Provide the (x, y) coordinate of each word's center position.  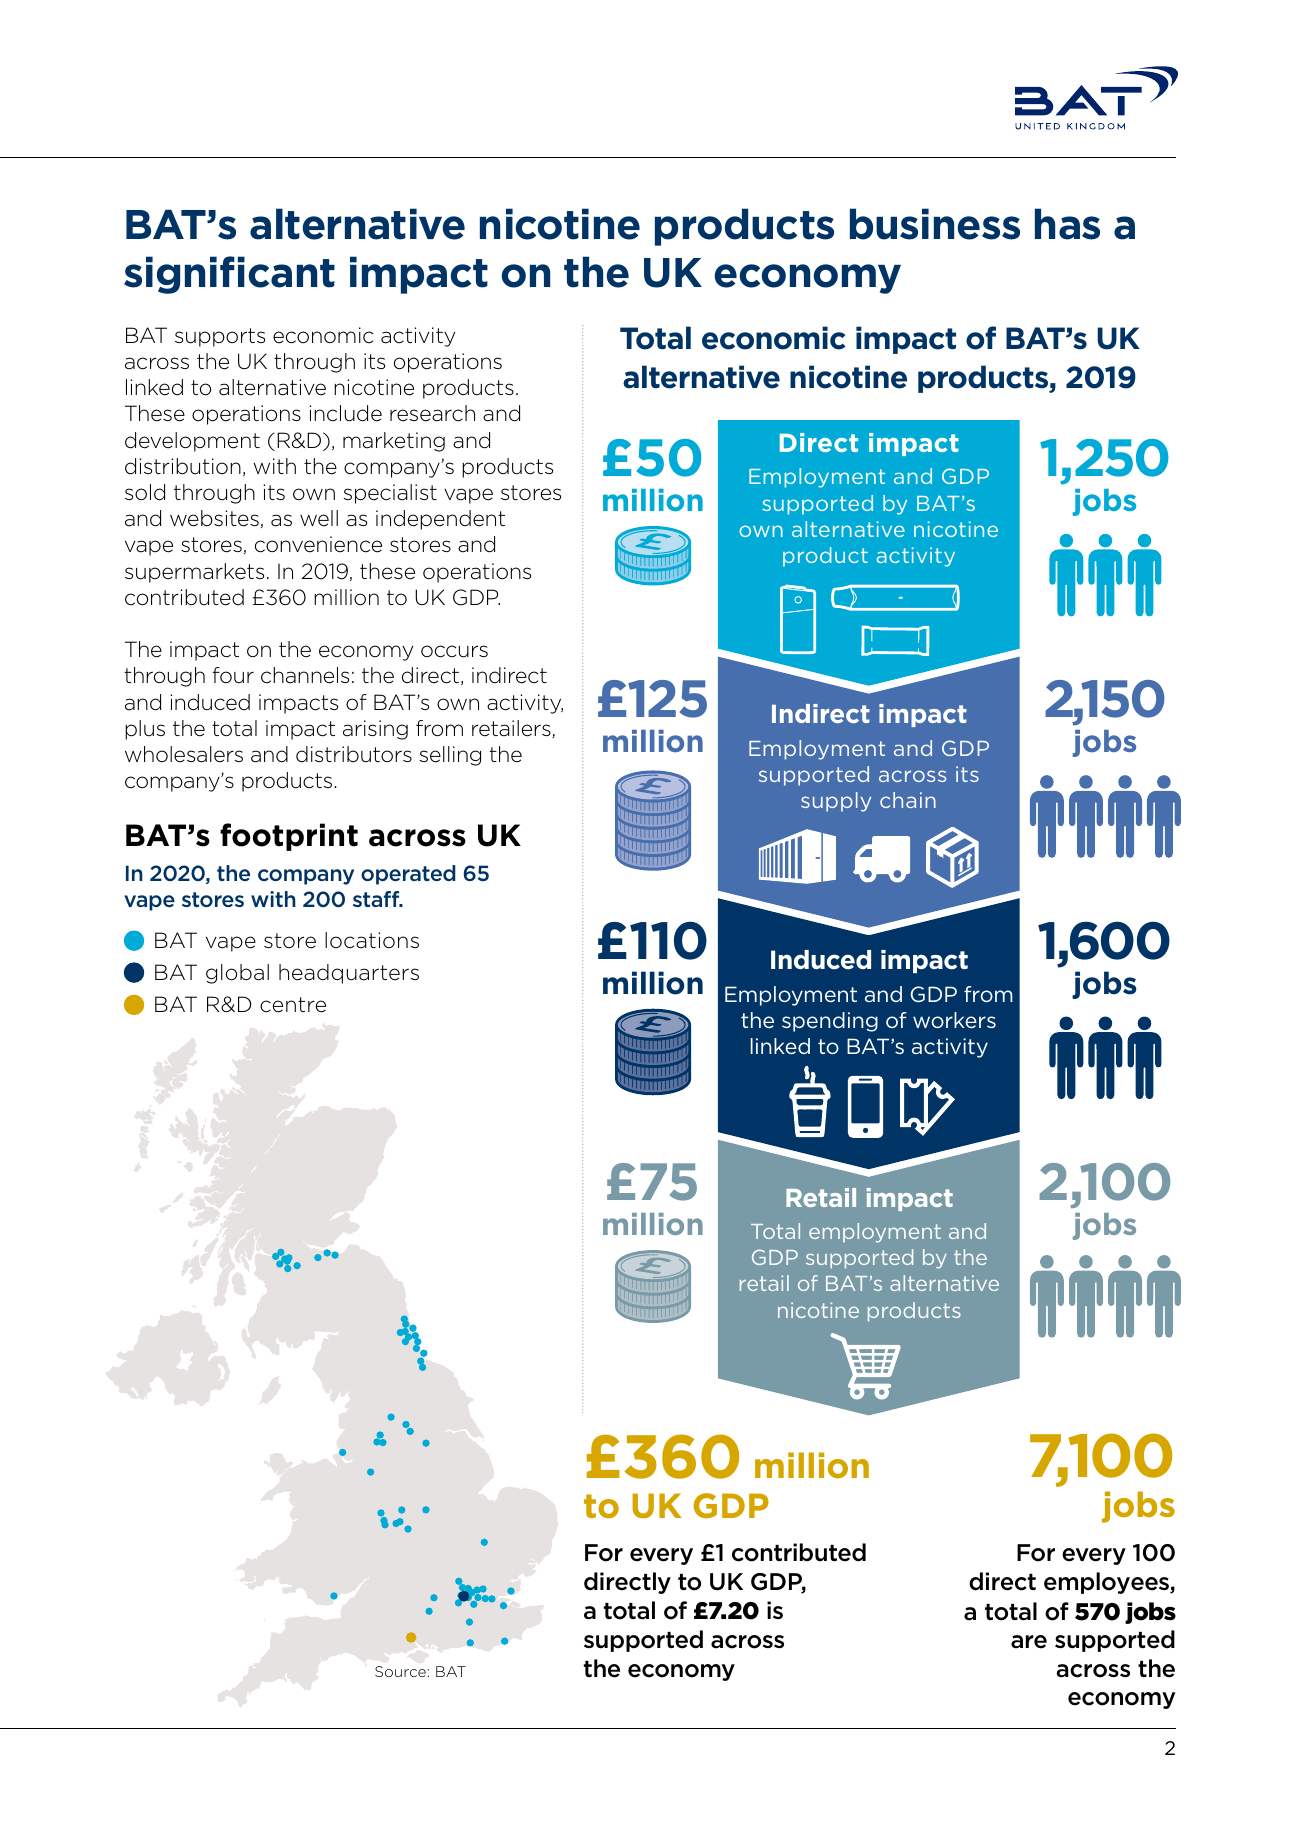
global (237, 974)
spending (830, 1022)
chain (908, 800)
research (432, 413)
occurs (454, 651)
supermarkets (194, 573)
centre (293, 1005)
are (1029, 1642)
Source (400, 1671)
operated (408, 875)
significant (229, 275)
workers (954, 1020)
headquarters (349, 974)
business (935, 224)
